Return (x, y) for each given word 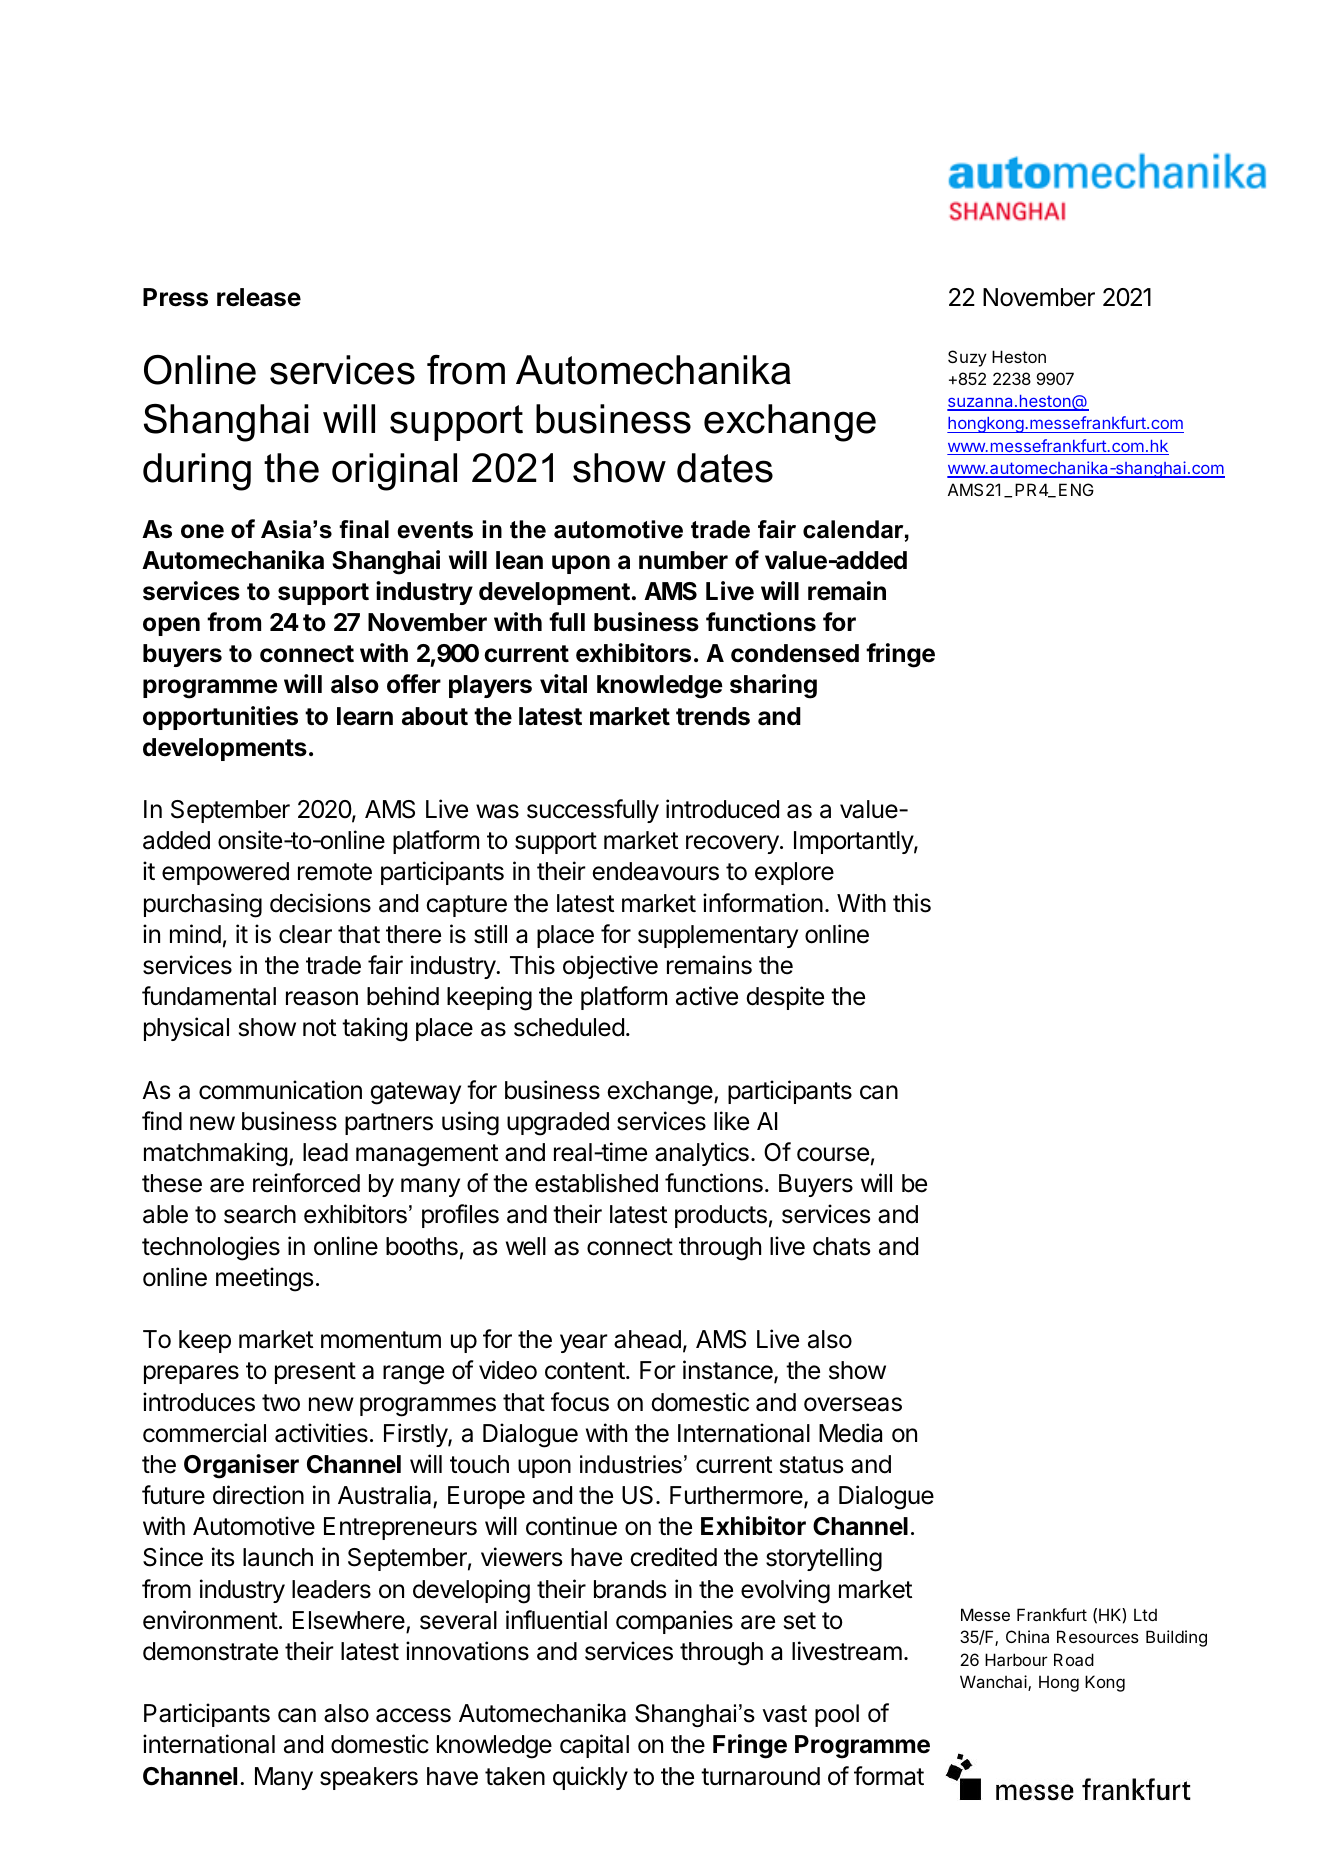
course (833, 1154)
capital (594, 1746)
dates (725, 468)
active (707, 996)
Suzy (967, 358)
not (319, 1028)
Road (1074, 1659)
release (259, 297)
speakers (369, 1778)
